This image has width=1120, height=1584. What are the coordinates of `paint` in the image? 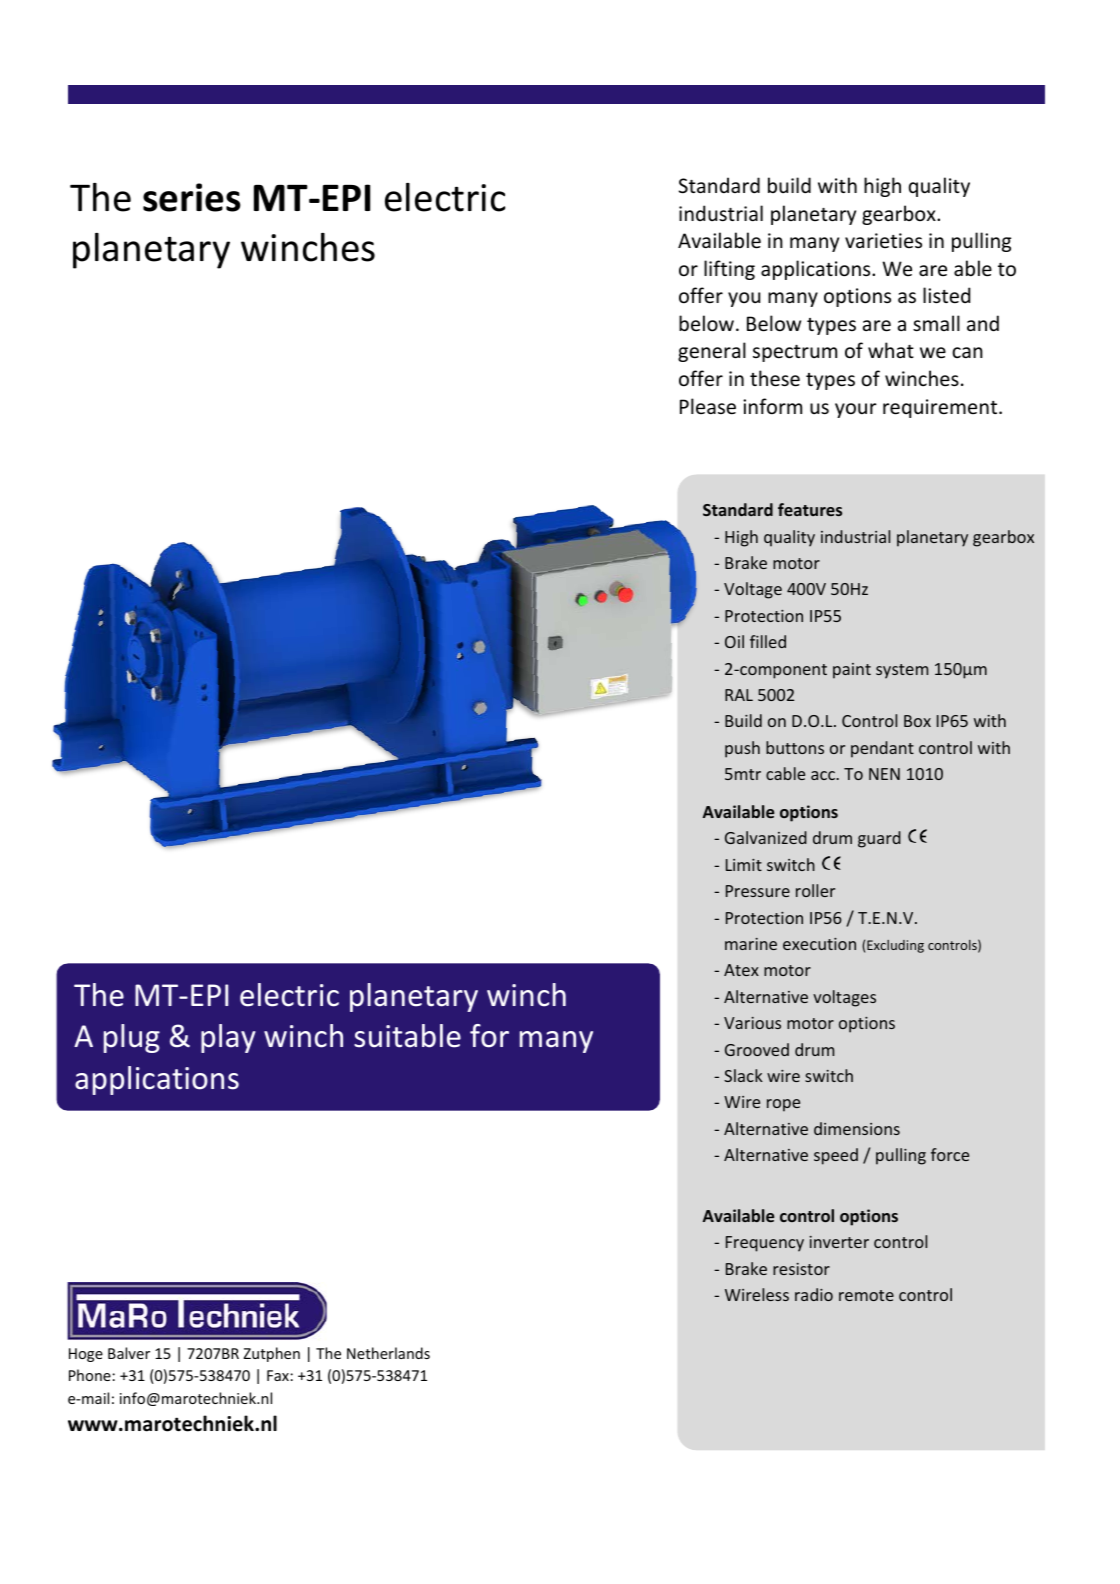 It's located at (852, 671).
